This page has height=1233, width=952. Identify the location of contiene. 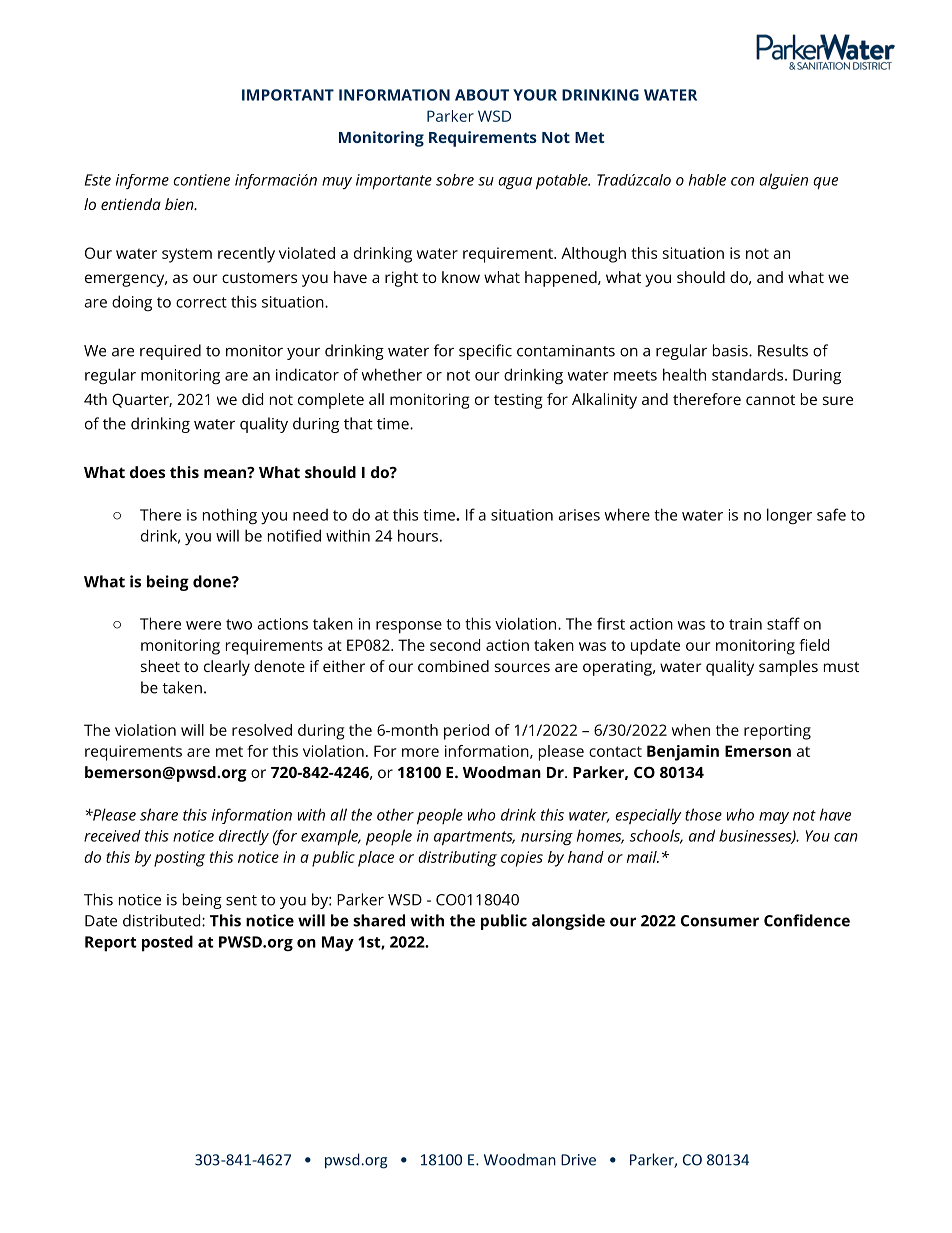
(201, 180).
